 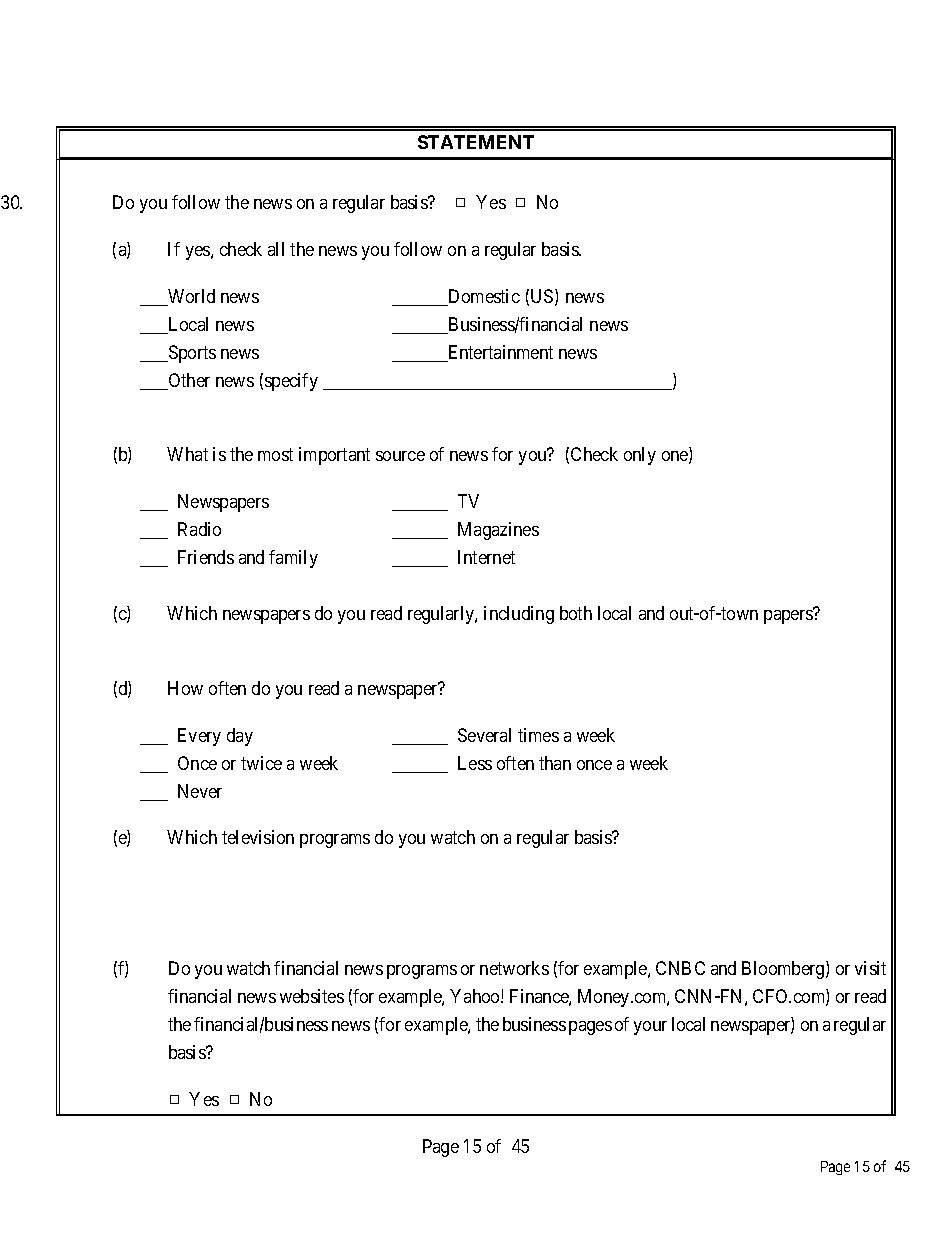 I want to click on times, so click(x=538, y=735).
